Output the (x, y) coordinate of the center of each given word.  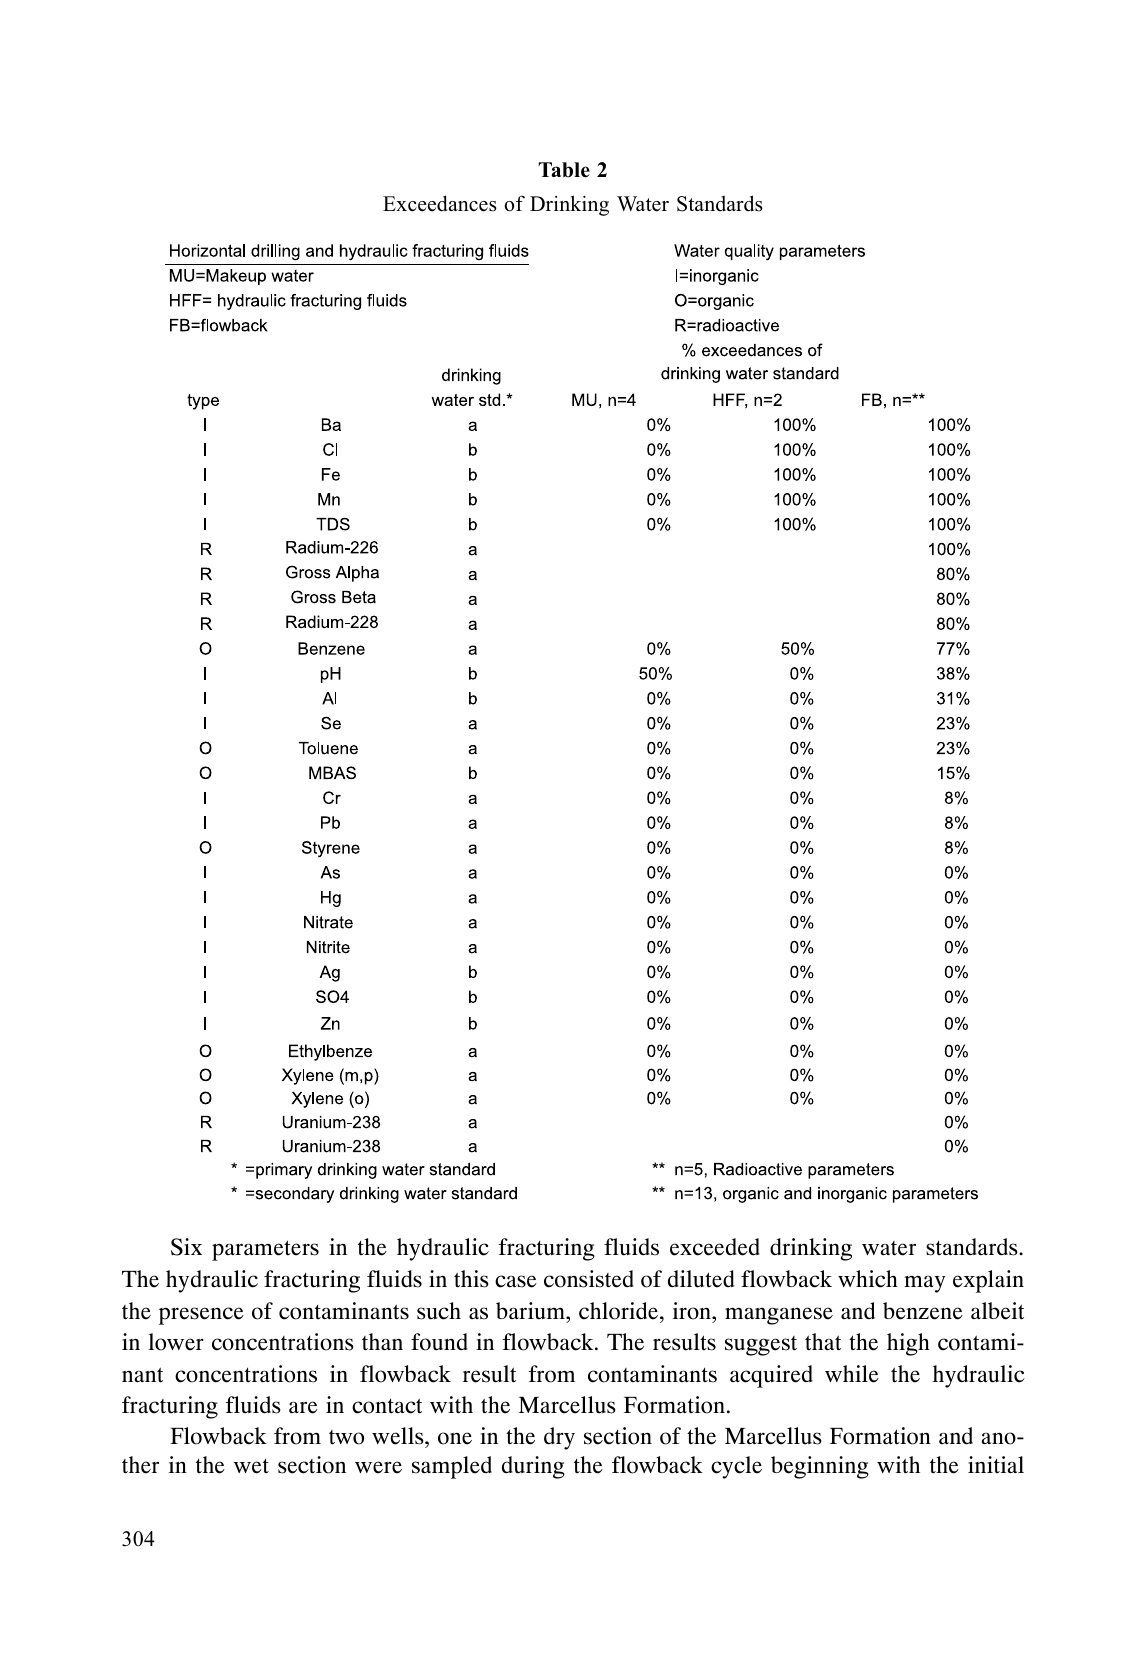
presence (201, 1316)
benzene (923, 1311)
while (852, 1374)
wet (251, 1466)
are (303, 1407)
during (533, 1467)
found (439, 1342)
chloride (620, 1311)
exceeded (715, 1247)
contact (387, 1406)
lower (176, 1342)
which (868, 1279)
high (908, 1344)
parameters (265, 1250)
